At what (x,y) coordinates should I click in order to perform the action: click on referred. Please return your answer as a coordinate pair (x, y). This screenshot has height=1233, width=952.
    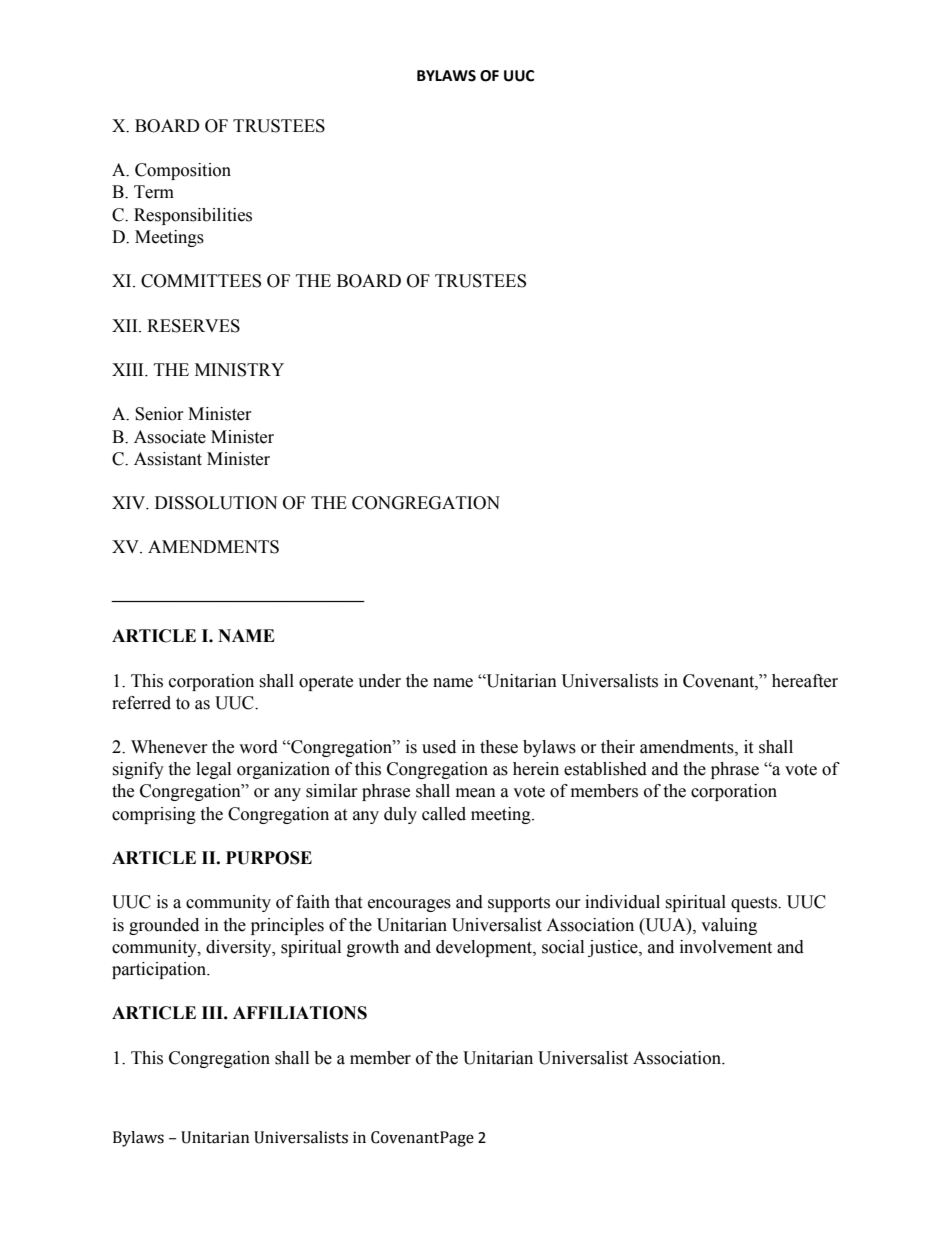
    Looking at the image, I should click on (141, 703).
